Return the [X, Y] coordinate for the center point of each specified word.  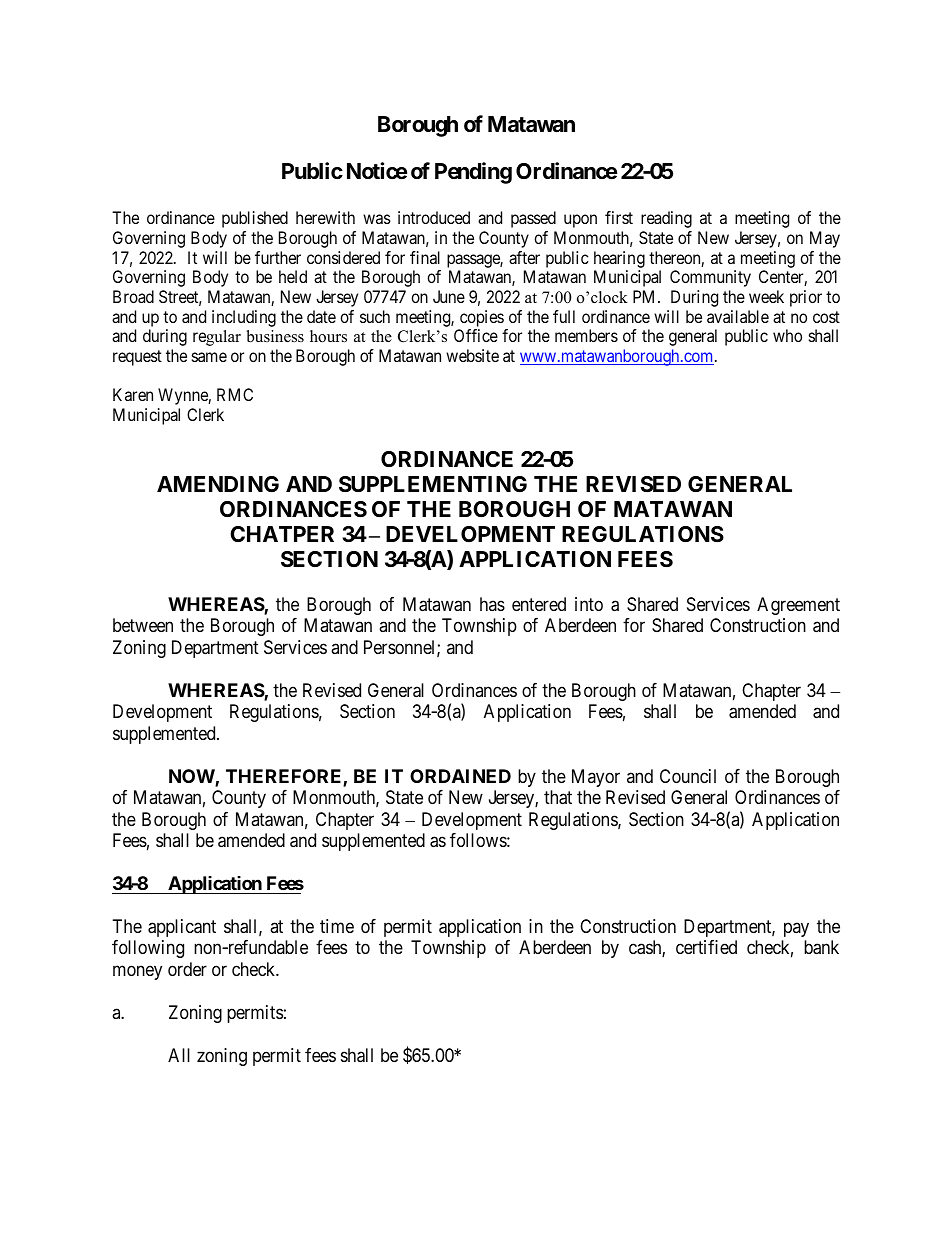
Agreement [798, 606]
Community [710, 278]
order [187, 969]
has [492, 604]
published [255, 219]
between [143, 625]
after [524, 257]
